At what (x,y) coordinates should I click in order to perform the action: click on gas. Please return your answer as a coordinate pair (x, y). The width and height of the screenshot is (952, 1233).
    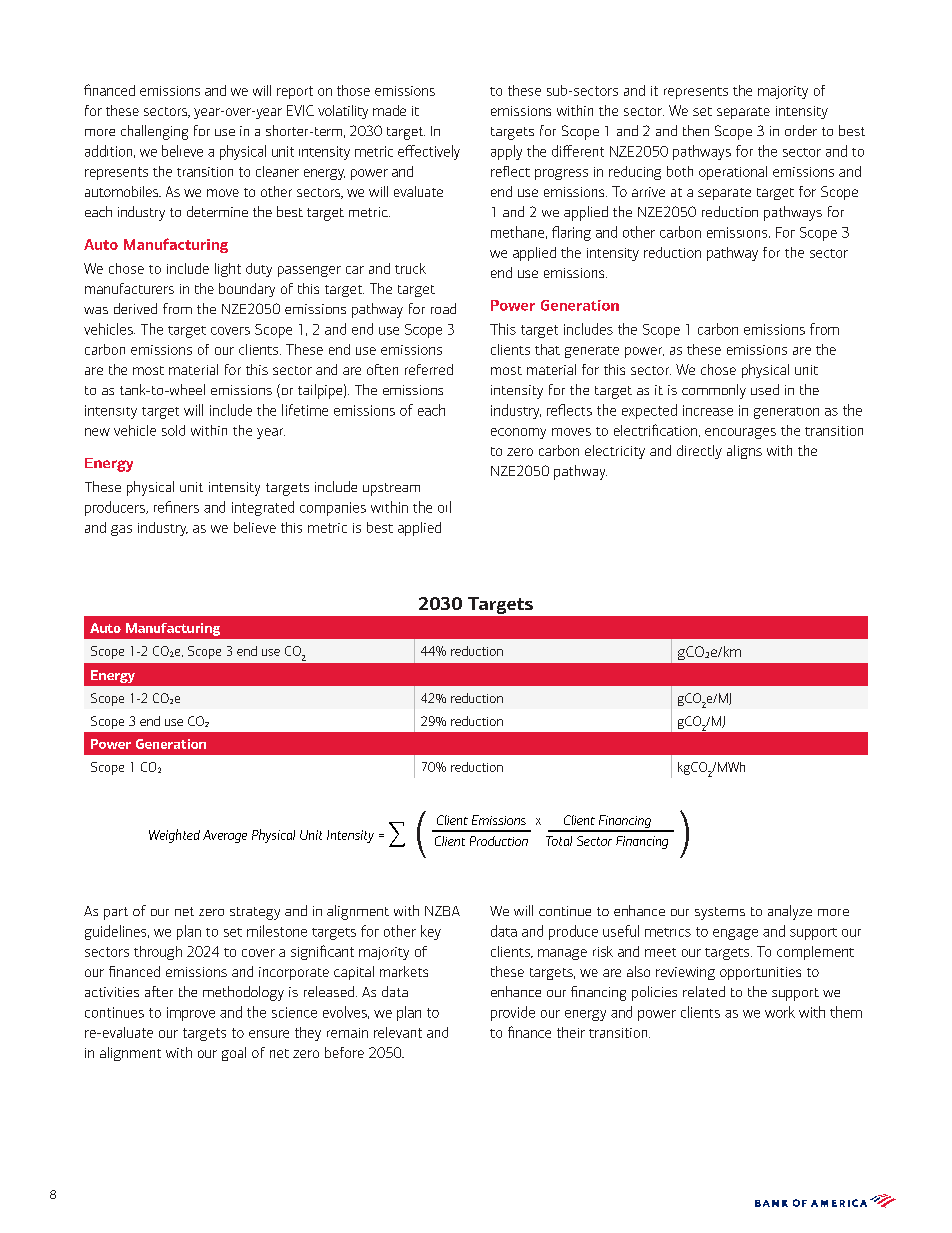
    Looking at the image, I should click on (121, 530).
